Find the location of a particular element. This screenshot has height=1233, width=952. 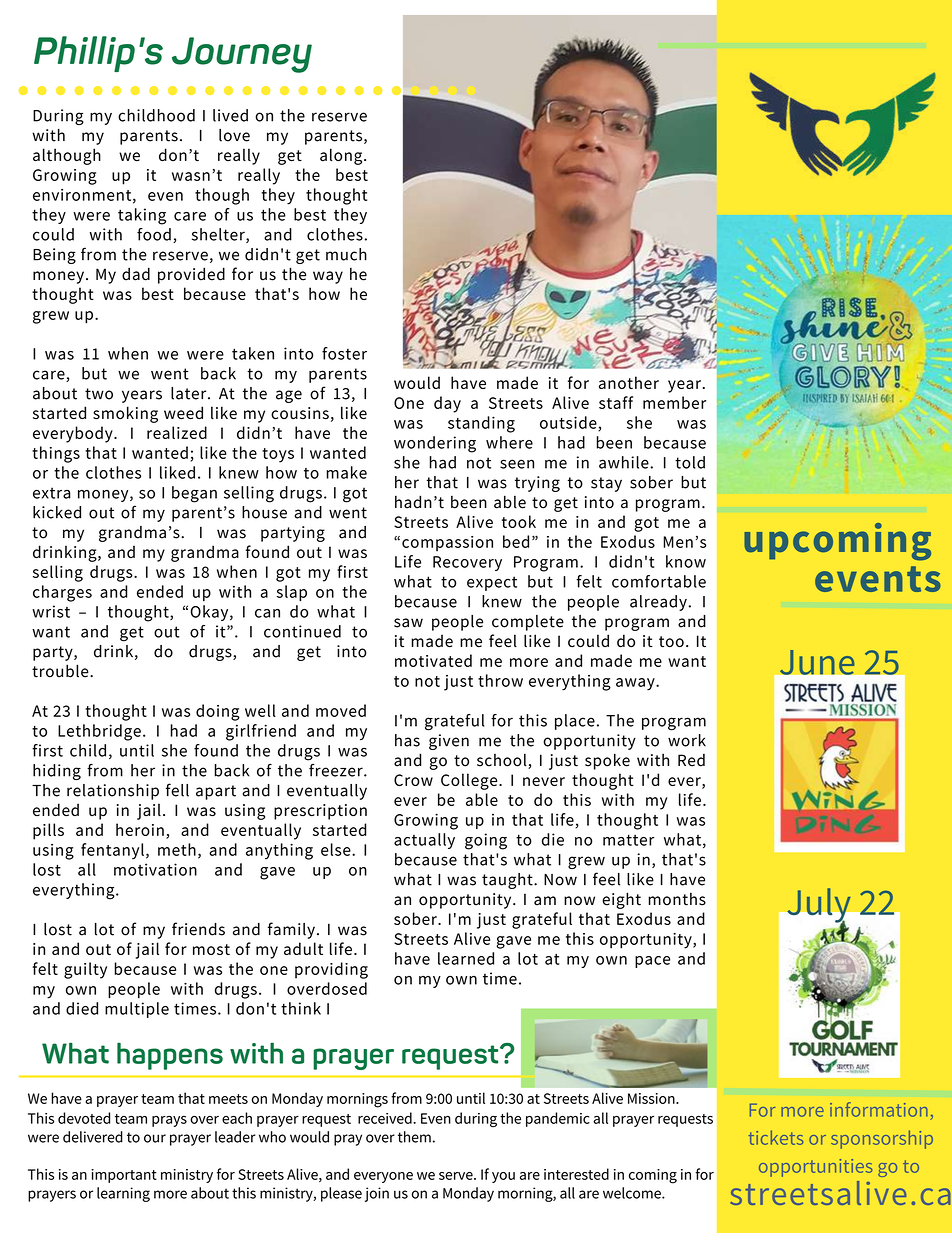

told is located at coordinates (690, 462).
